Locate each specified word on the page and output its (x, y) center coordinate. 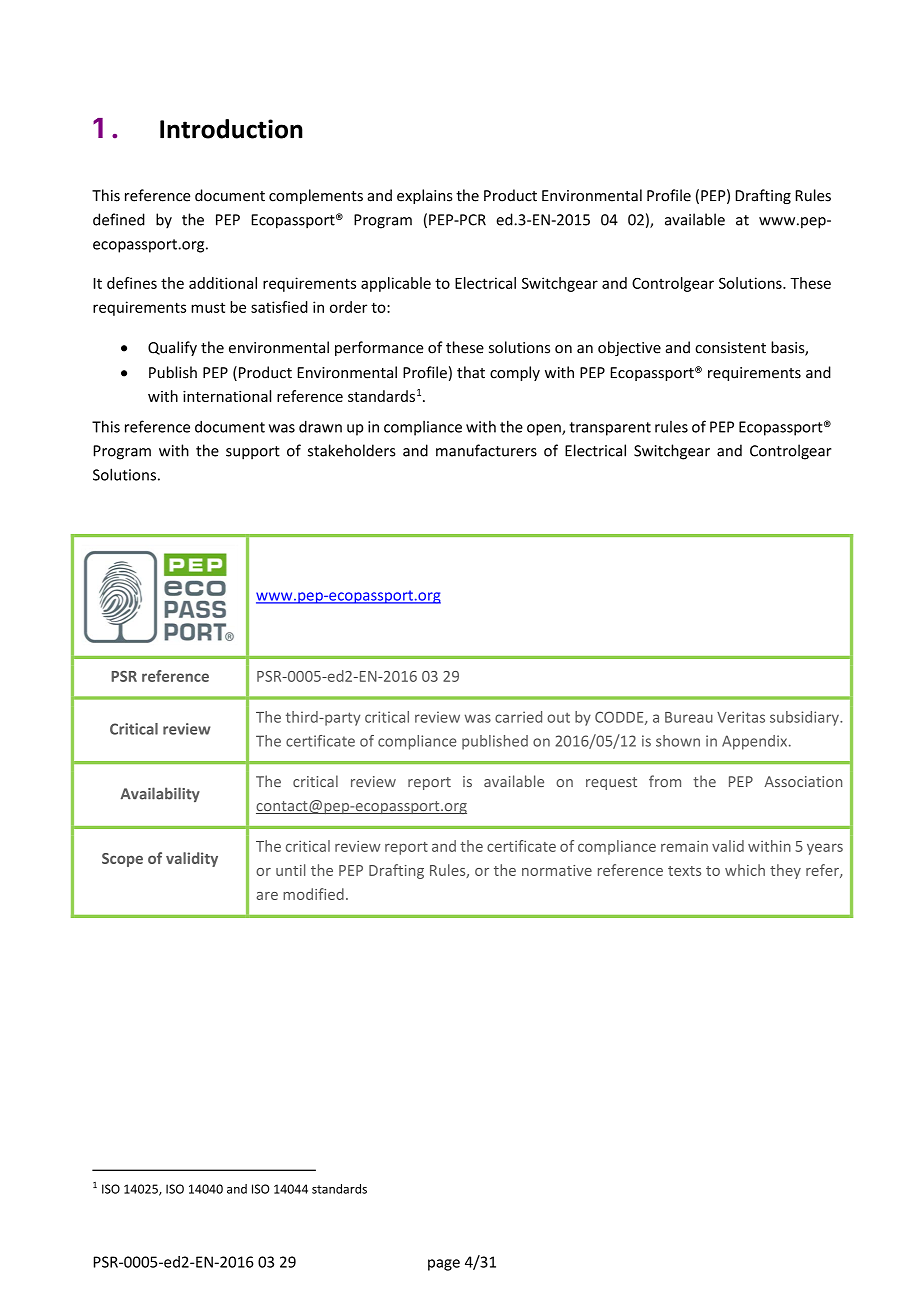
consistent (730, 348)
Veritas (741, 717)
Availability (160, 794)
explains (425, 196)
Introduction (231, 129)
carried (518, 717)
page (444, 1265)
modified (313, 894)
